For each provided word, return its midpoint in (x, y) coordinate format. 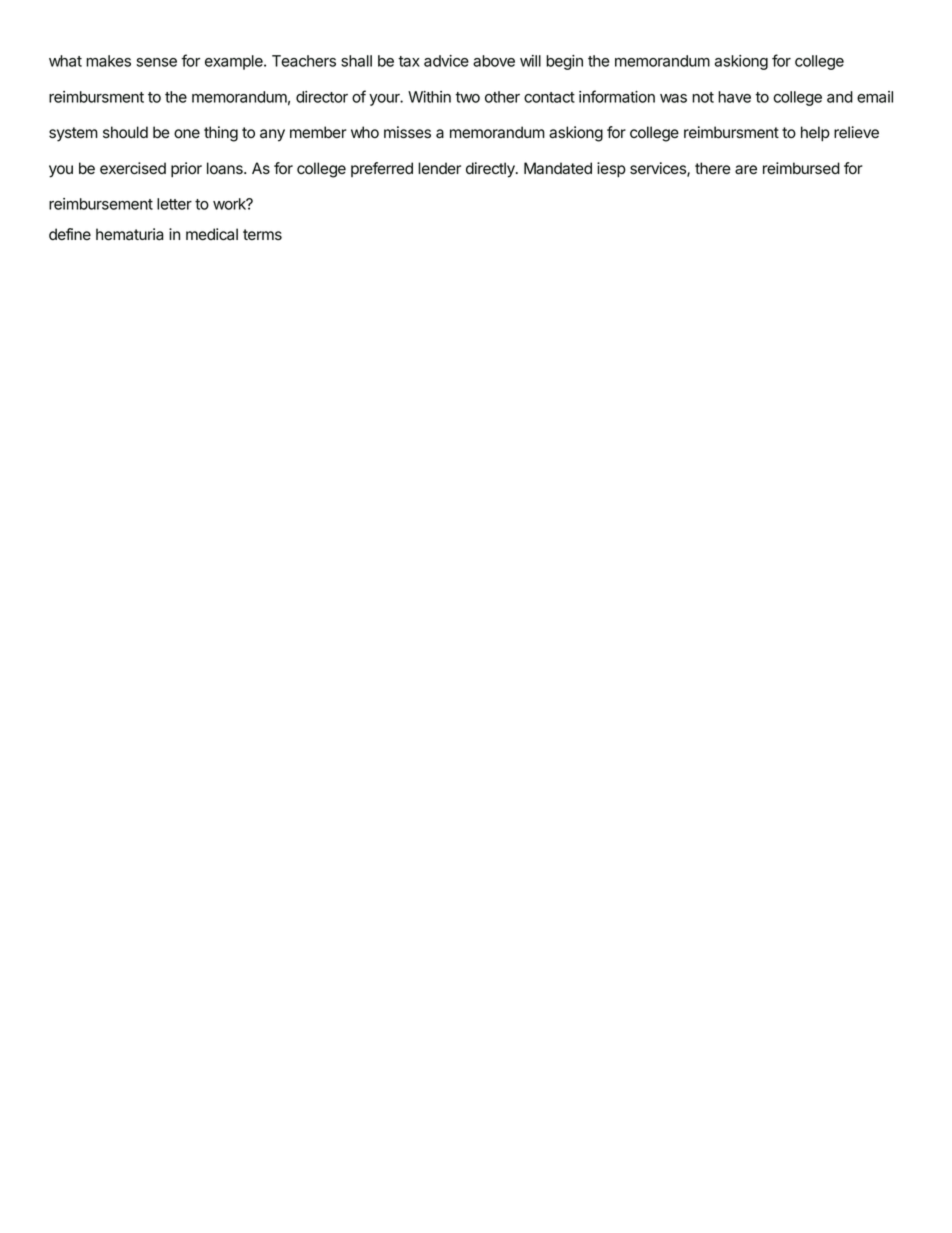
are (746, 170)
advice (446, 61)
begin (564, 62)
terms (262, 234)
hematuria (129, 234)
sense (156, 62)
